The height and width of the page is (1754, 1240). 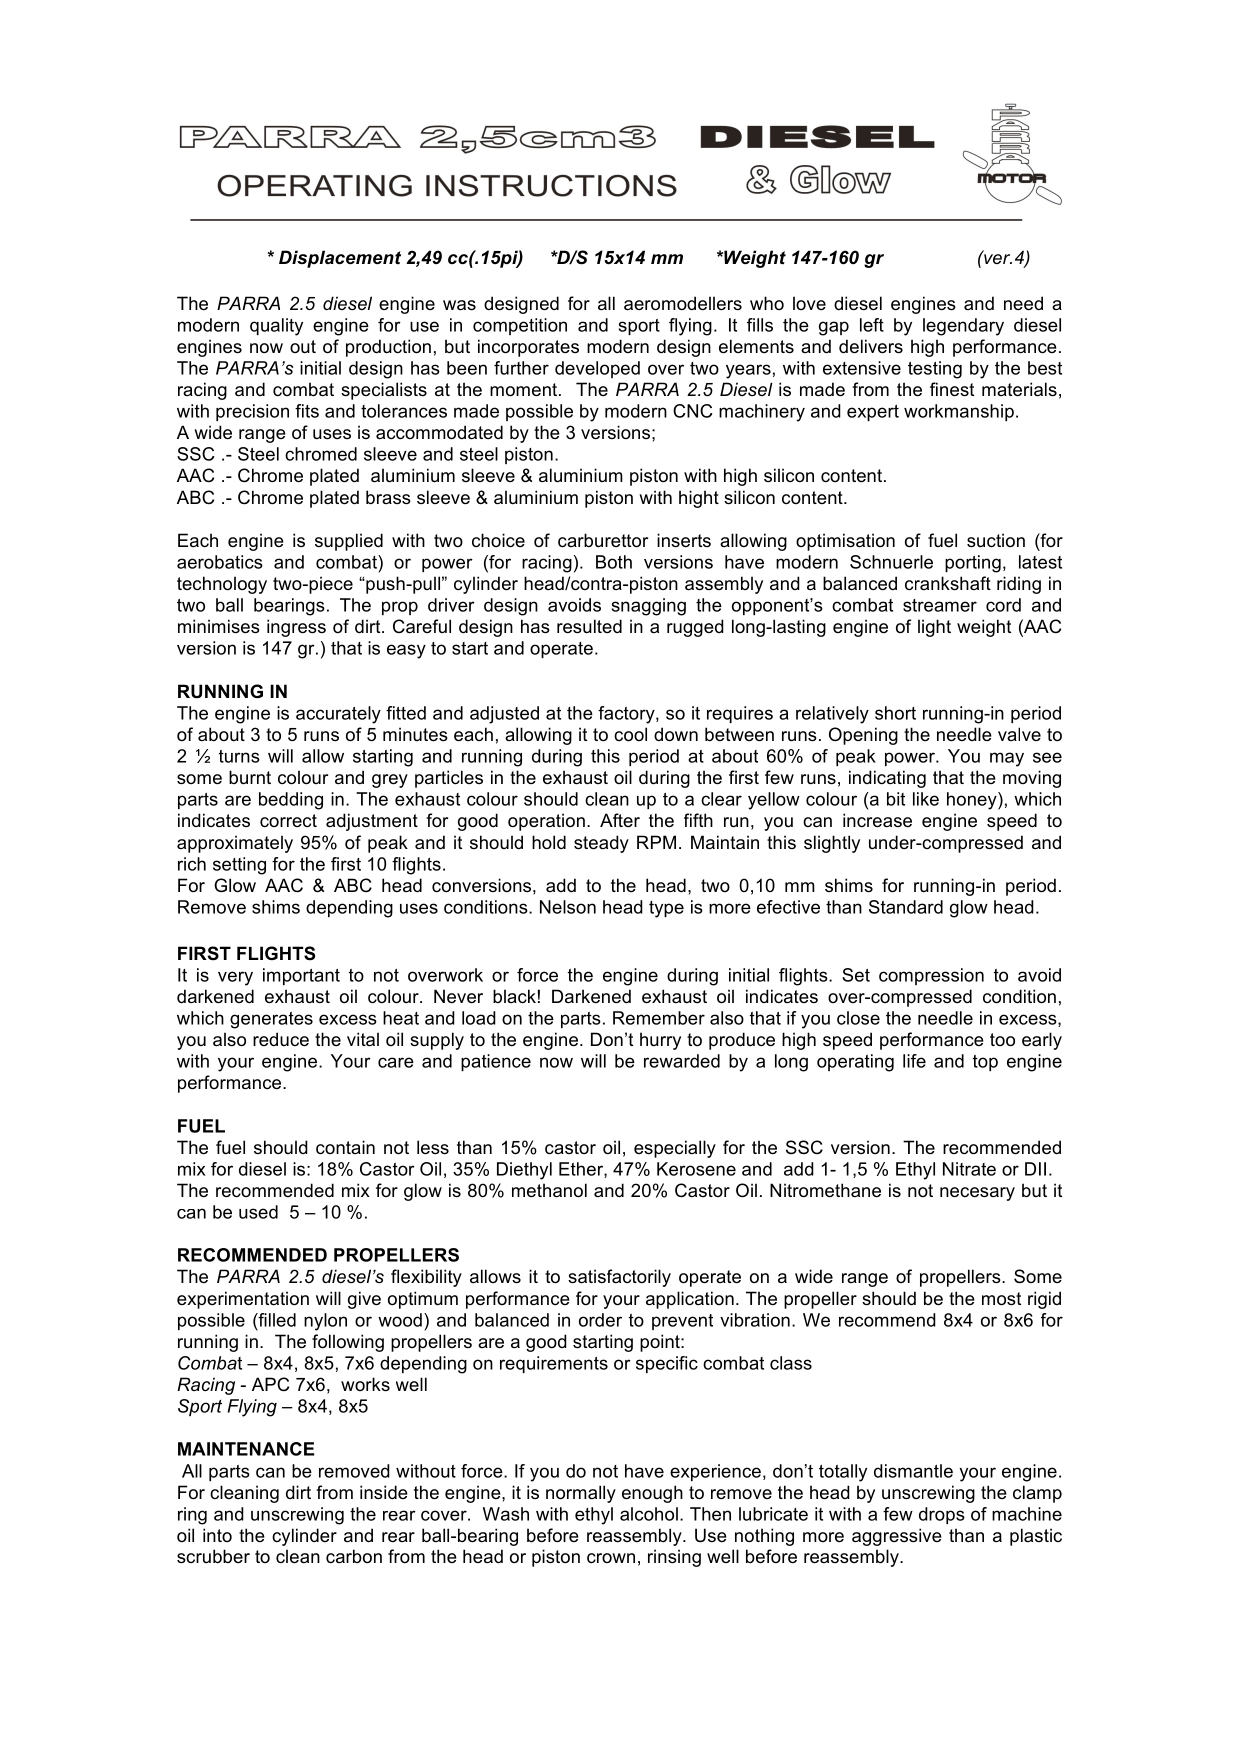 What do you see at coordinates (354, 1556) in the page?
I see `carbon` at bounding box center [354, 1556].
